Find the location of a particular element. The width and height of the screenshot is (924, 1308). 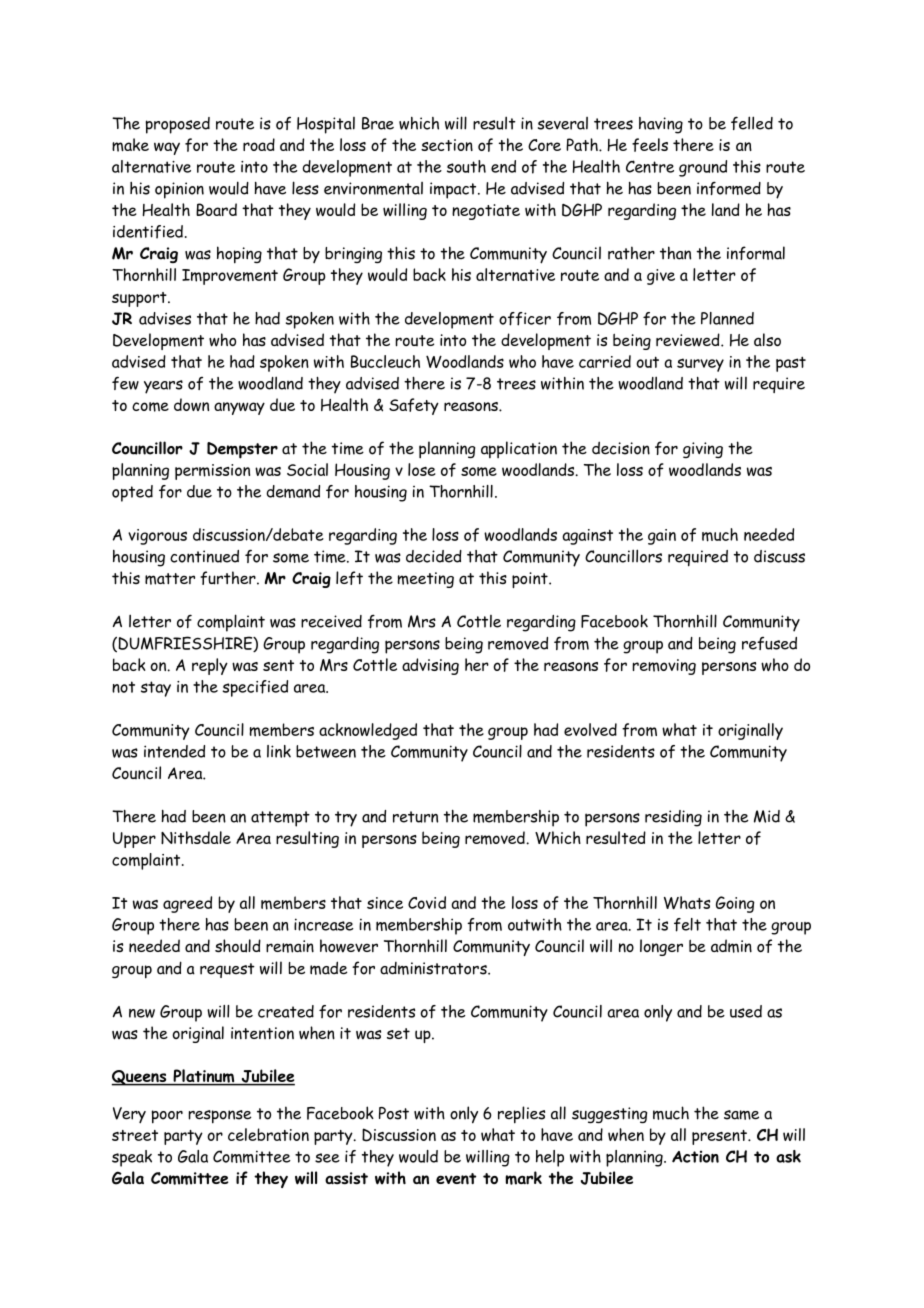

removing is located at coordinates (664, 667).
